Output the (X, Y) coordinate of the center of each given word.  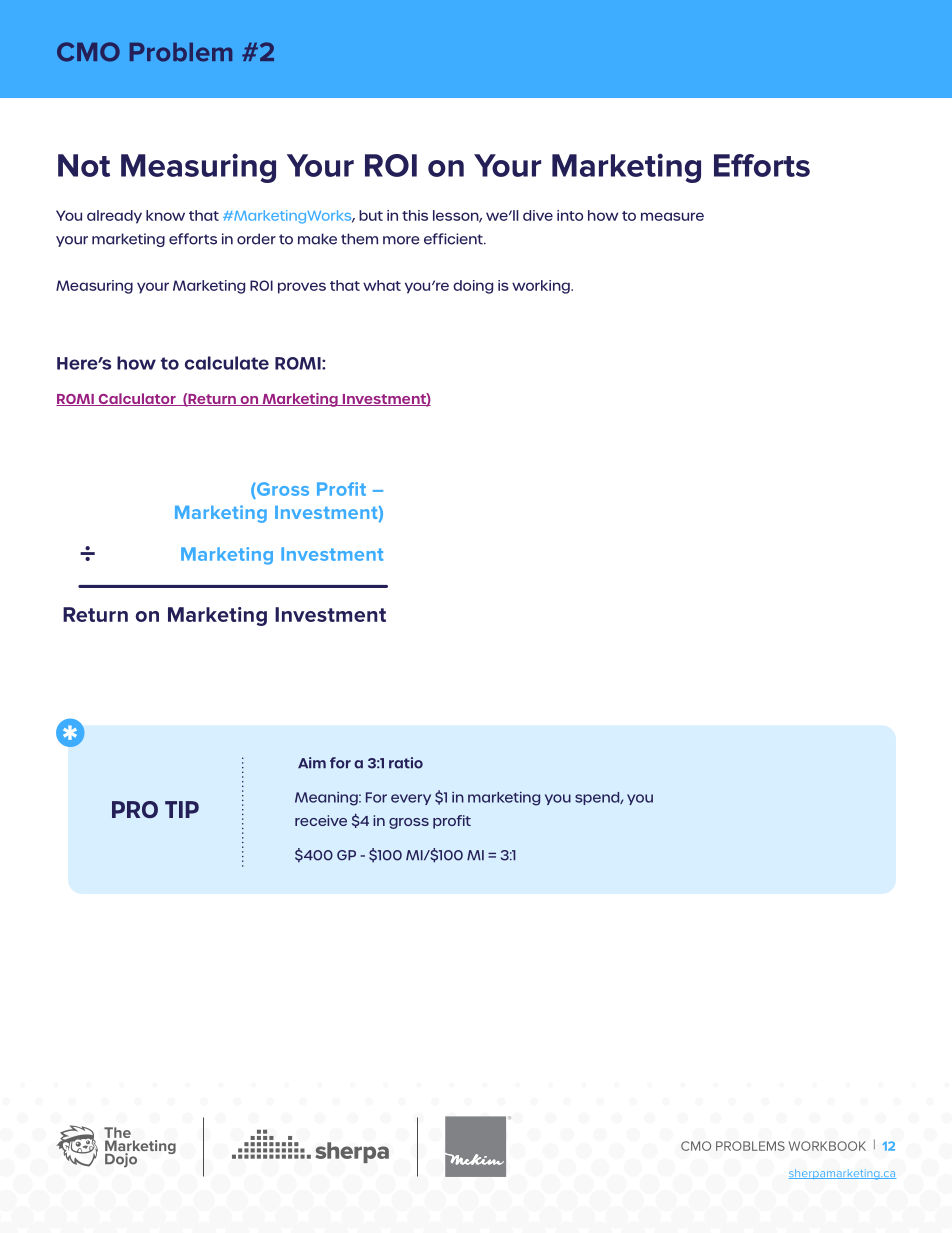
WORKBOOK (827, 1146)
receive (321, 820)
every (411, 799)
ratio (406, 763)
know (165, 215)
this (415, 215)
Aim (312, 762)
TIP (182, 809)
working (542, 287)
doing (473, 287)
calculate (227, 363)
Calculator (137, 399)
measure (672, 216)
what (382, 285)
